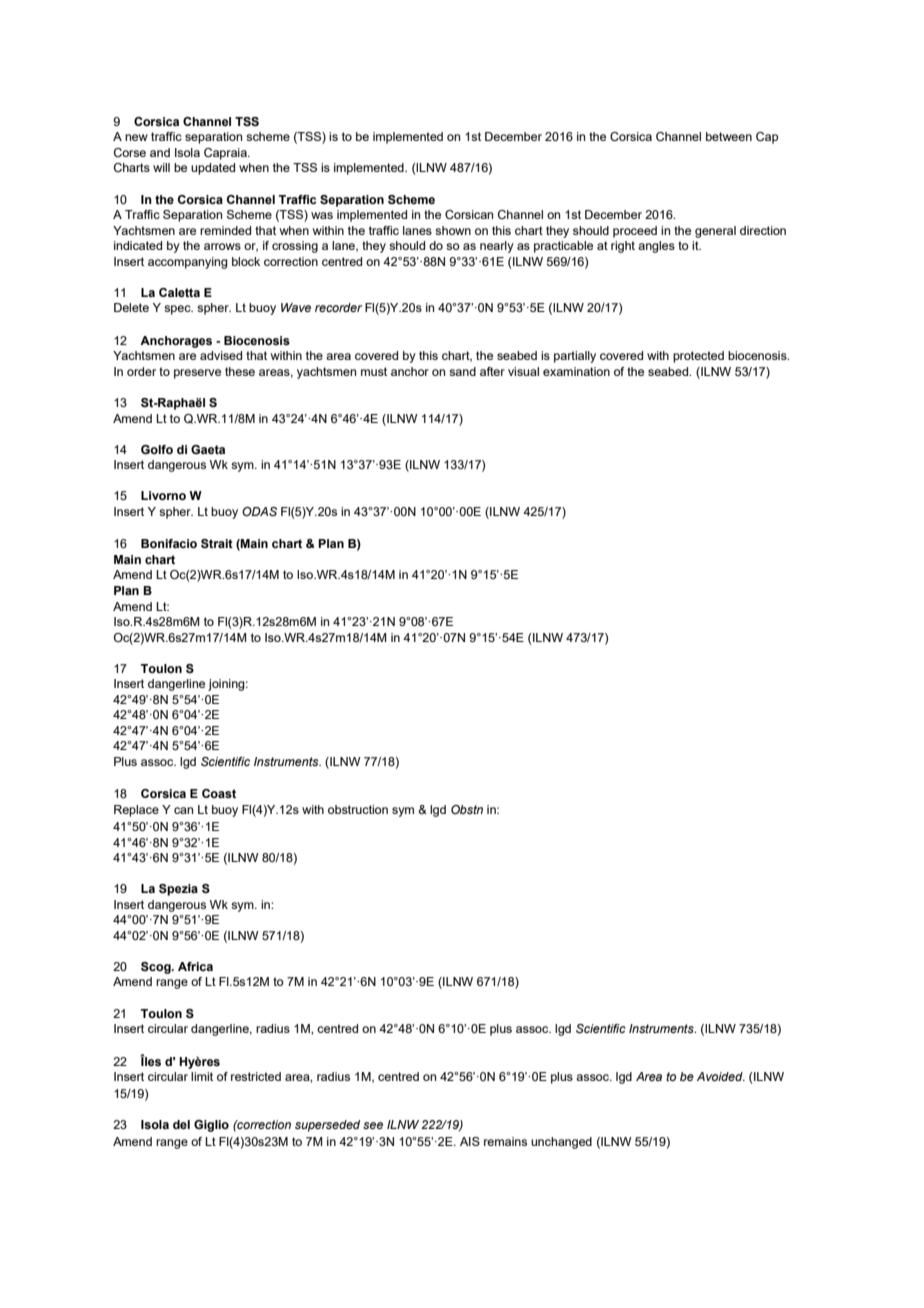  I want to click on AIS, so click(470, 1141).
